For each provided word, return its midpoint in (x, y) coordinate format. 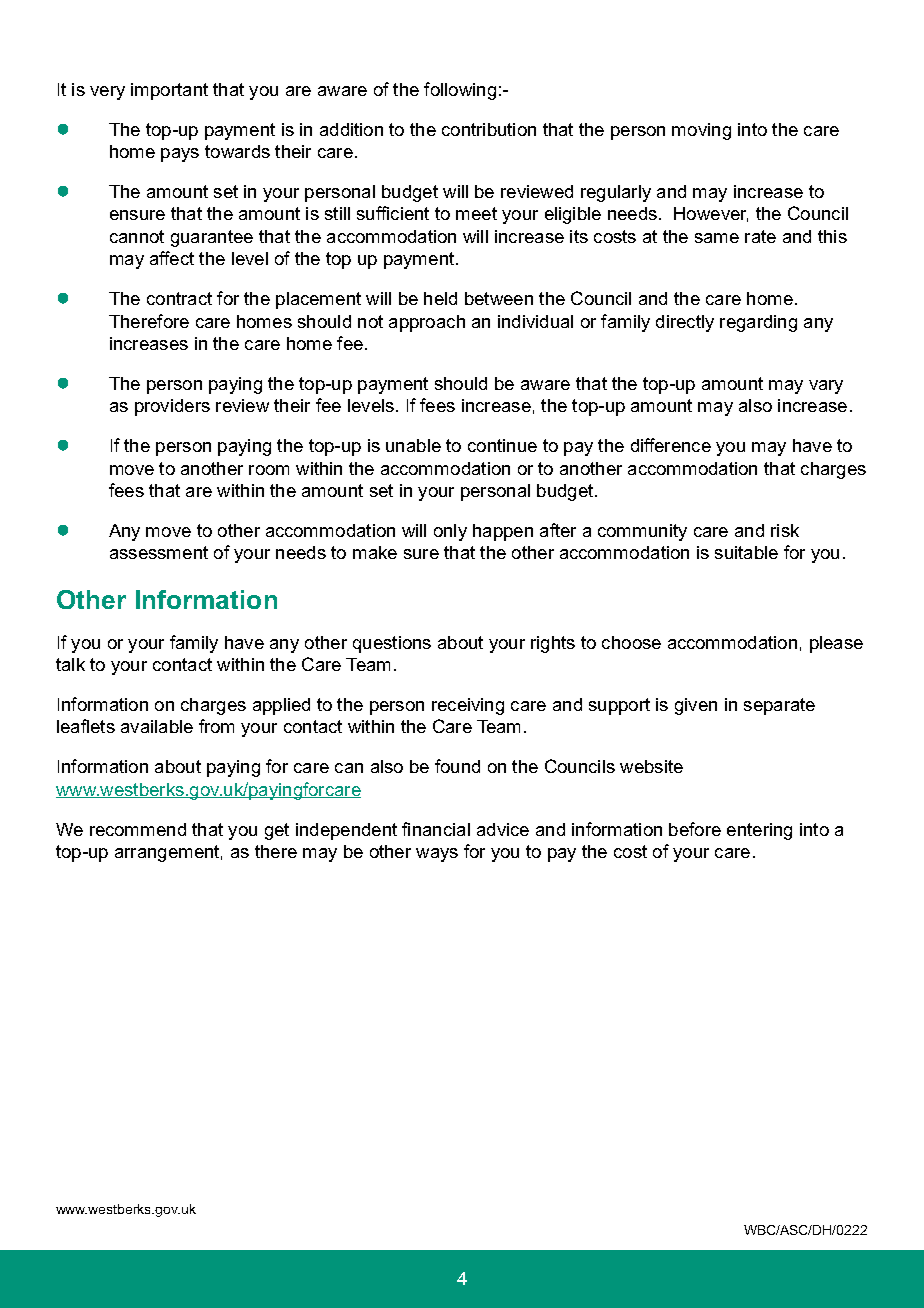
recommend (138, 829)
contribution (489, 129)
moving (701, 131)
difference (671, 445)
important (169, 91)
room (269, 470)
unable (413, 445)
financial (436, 829)
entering (759, 831)
